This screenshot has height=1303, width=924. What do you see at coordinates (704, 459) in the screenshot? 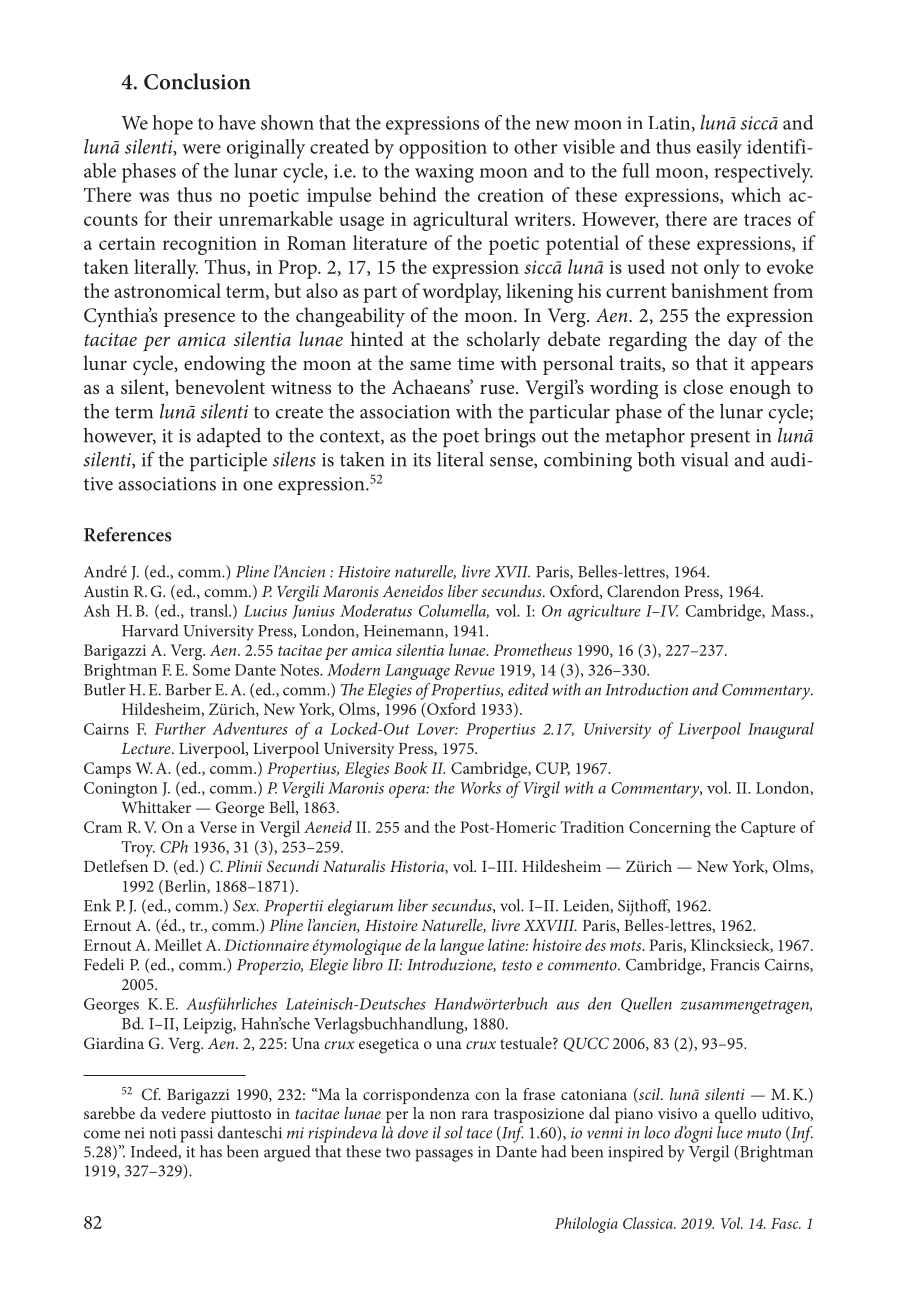
I see `visual` at bounding box center [704, 459].
